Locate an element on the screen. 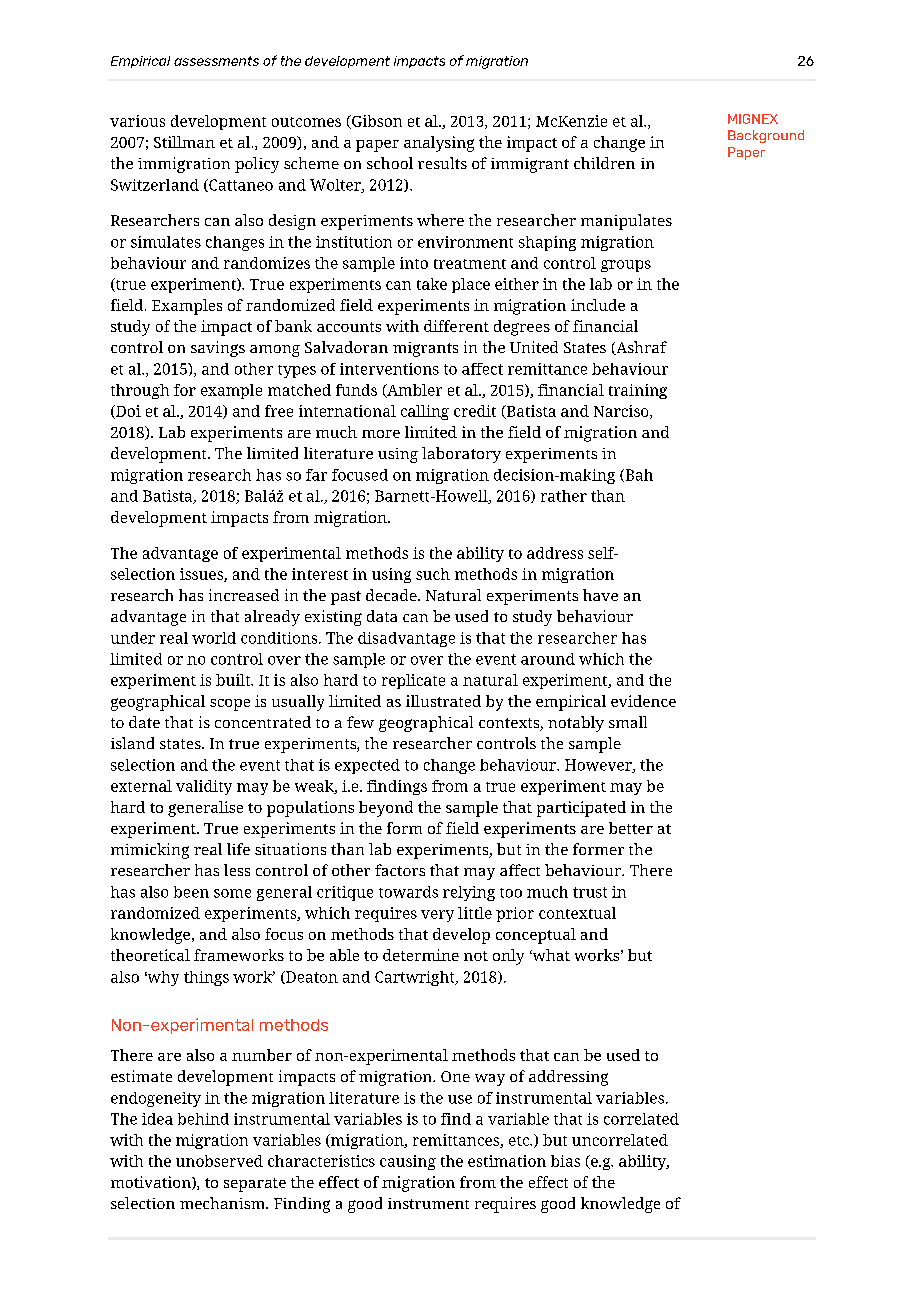  Bah is located at coordinates (638, 475).
